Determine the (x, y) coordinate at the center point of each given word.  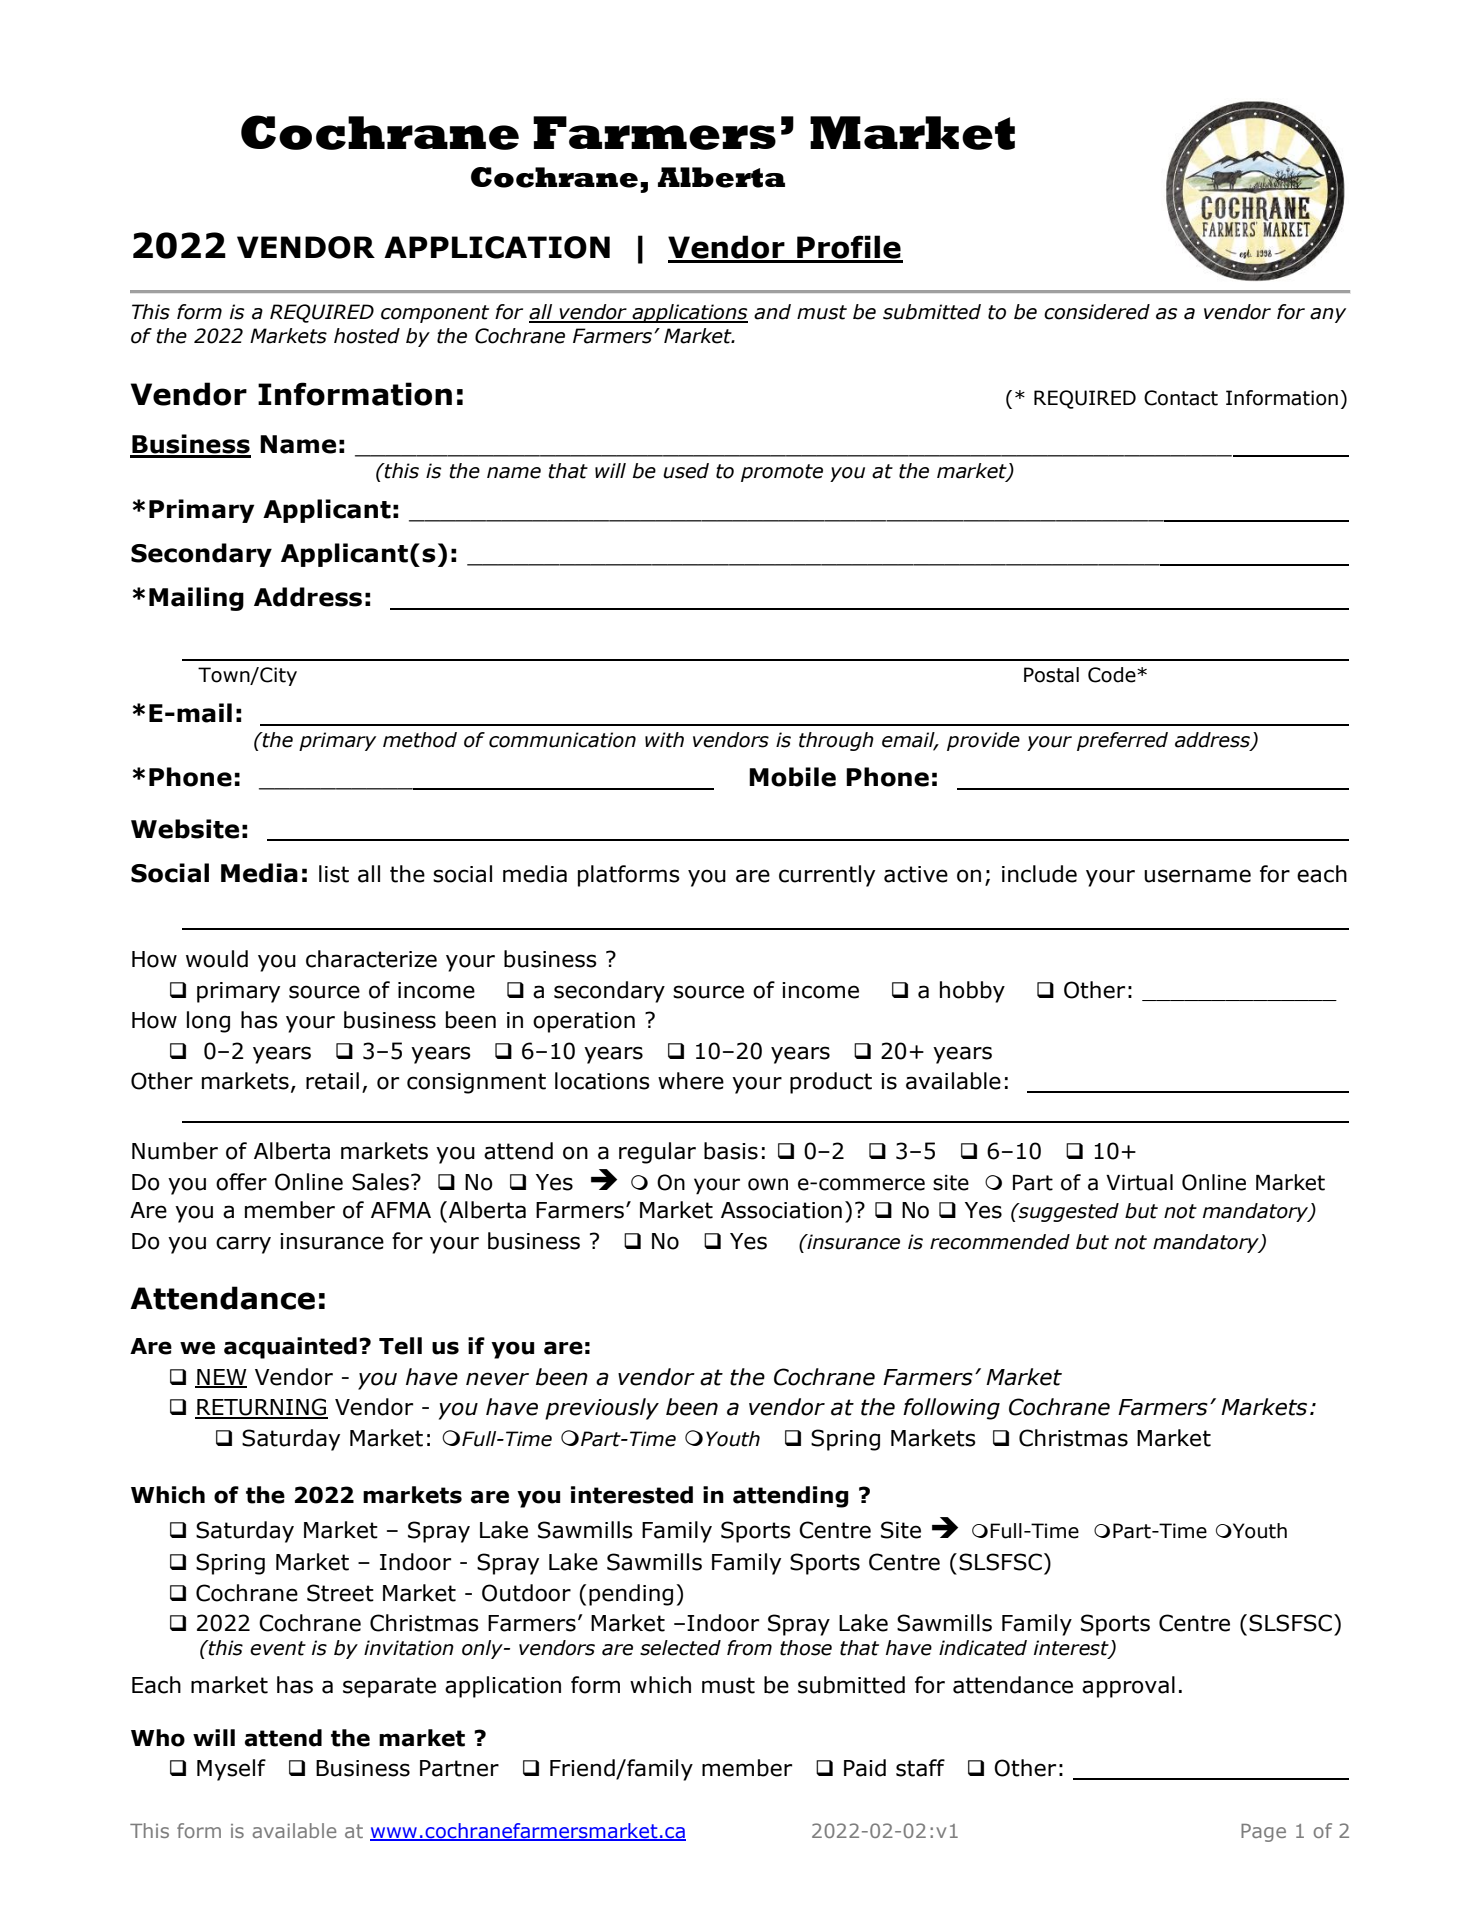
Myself (231, 1770)
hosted (367, 336)
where (691, 1081)
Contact (1181, 398)
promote (782, 473)
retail (332, 1081)
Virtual (1139, 1182)
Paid (865, 1768)
